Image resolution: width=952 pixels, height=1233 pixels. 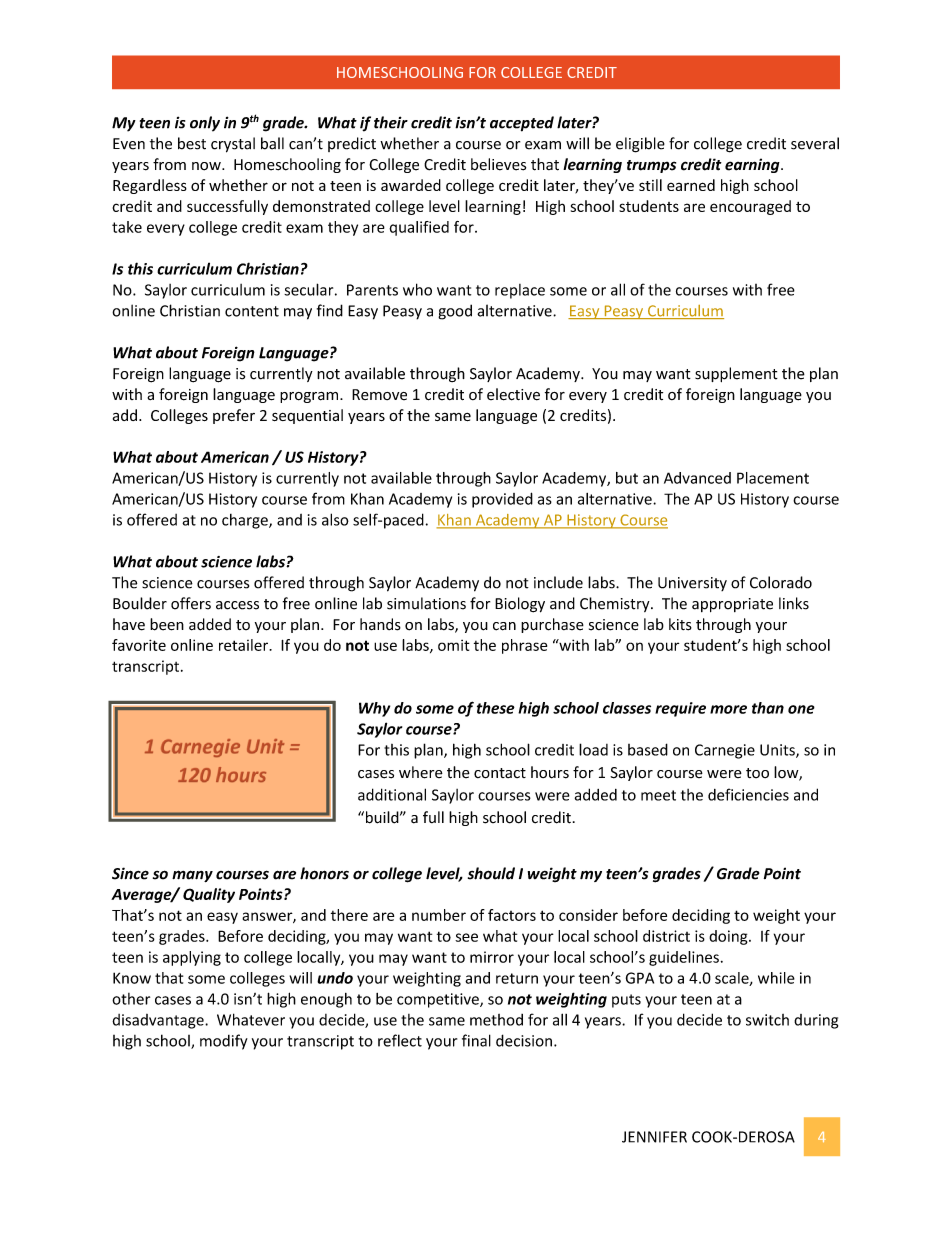 What do you see at coordinates (454, 645) in the page?
I see `omit` at bounding box center [454, 645].
